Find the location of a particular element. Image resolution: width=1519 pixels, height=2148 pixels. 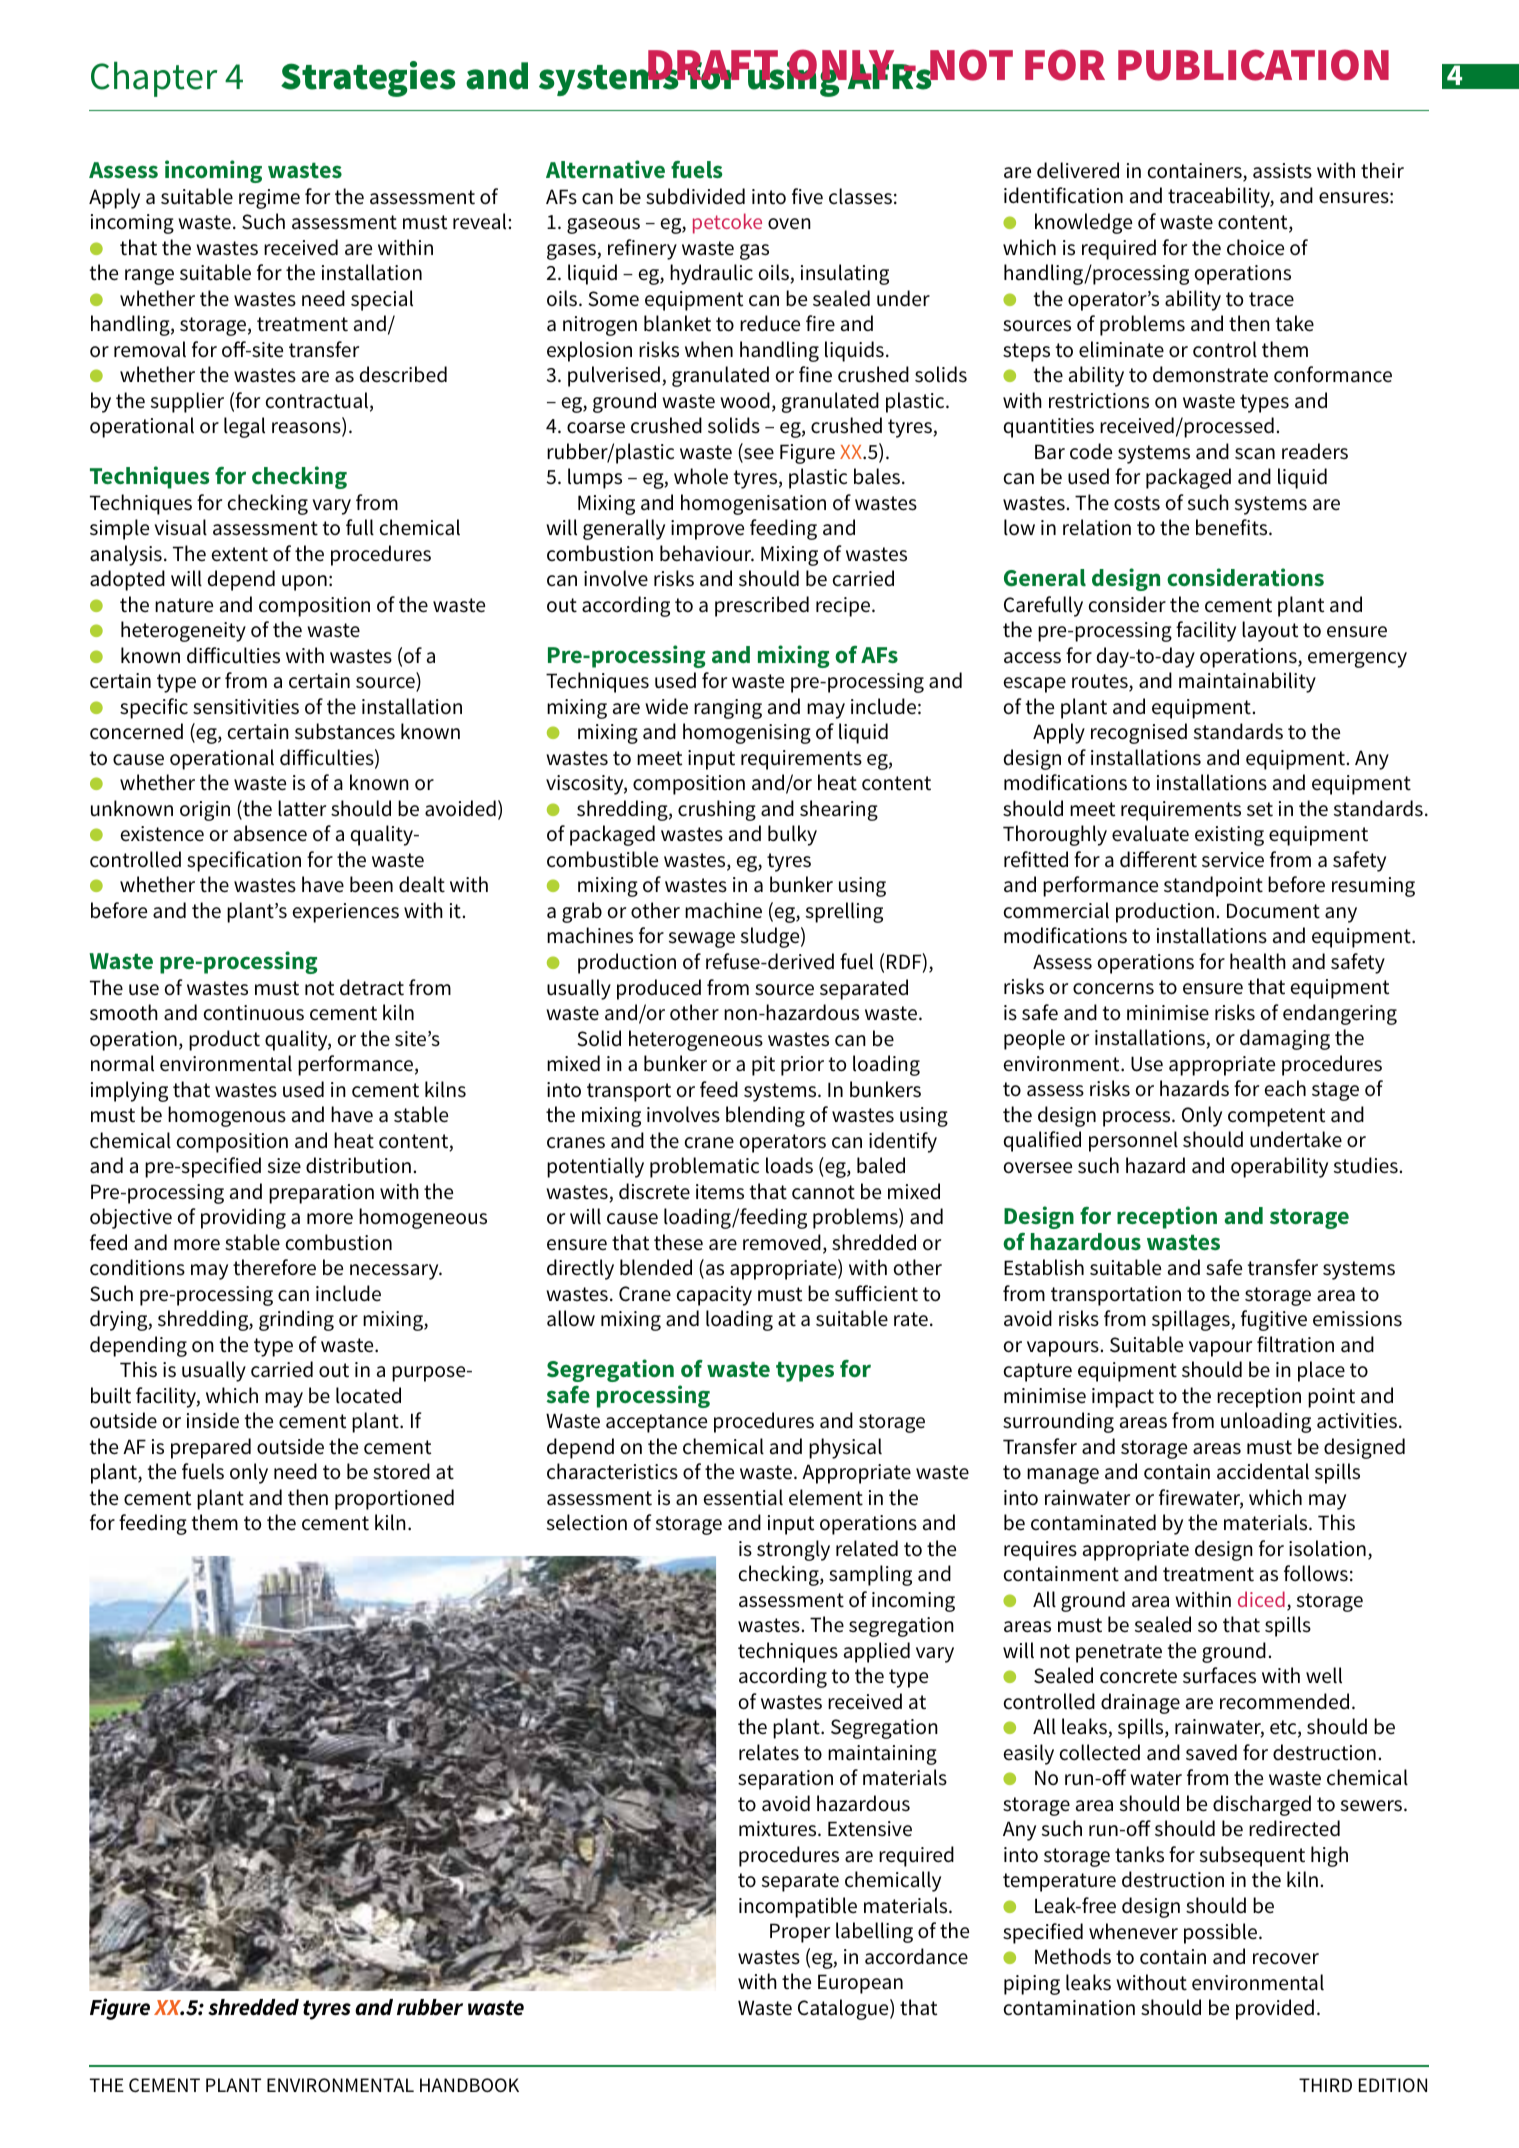

prescribed is located at coordinates (762, 606).
